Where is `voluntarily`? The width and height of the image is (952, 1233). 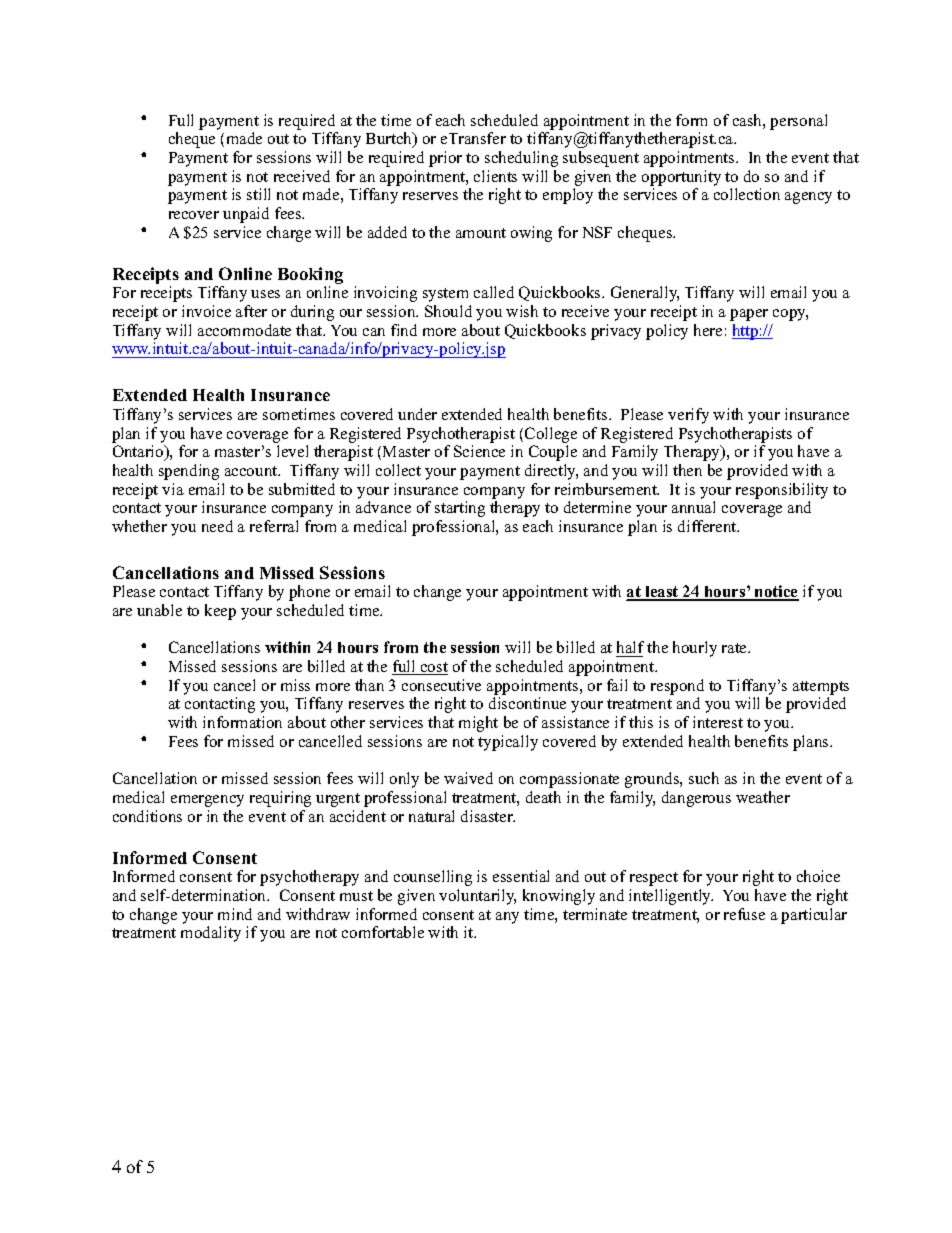
voluntarily is located at coordinates (477, 897).
